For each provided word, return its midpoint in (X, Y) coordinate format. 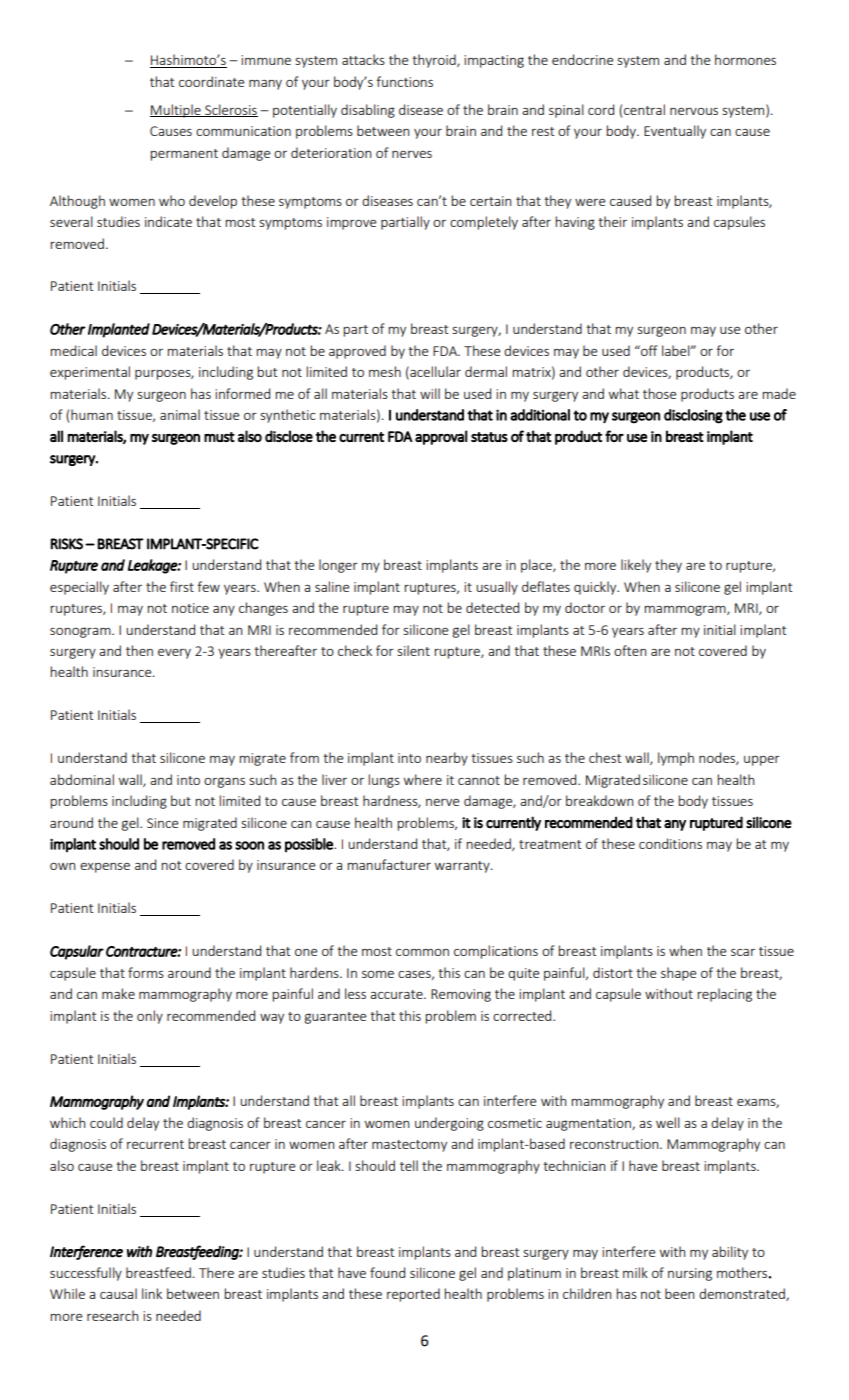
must (219, 437)
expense (105, 868)
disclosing (693, 416)
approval (441, 437)
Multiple (176, 111)
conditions (670, 843)
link (152, 1293)
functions (404, 81)
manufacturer (389, 864)
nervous (694, 111)
